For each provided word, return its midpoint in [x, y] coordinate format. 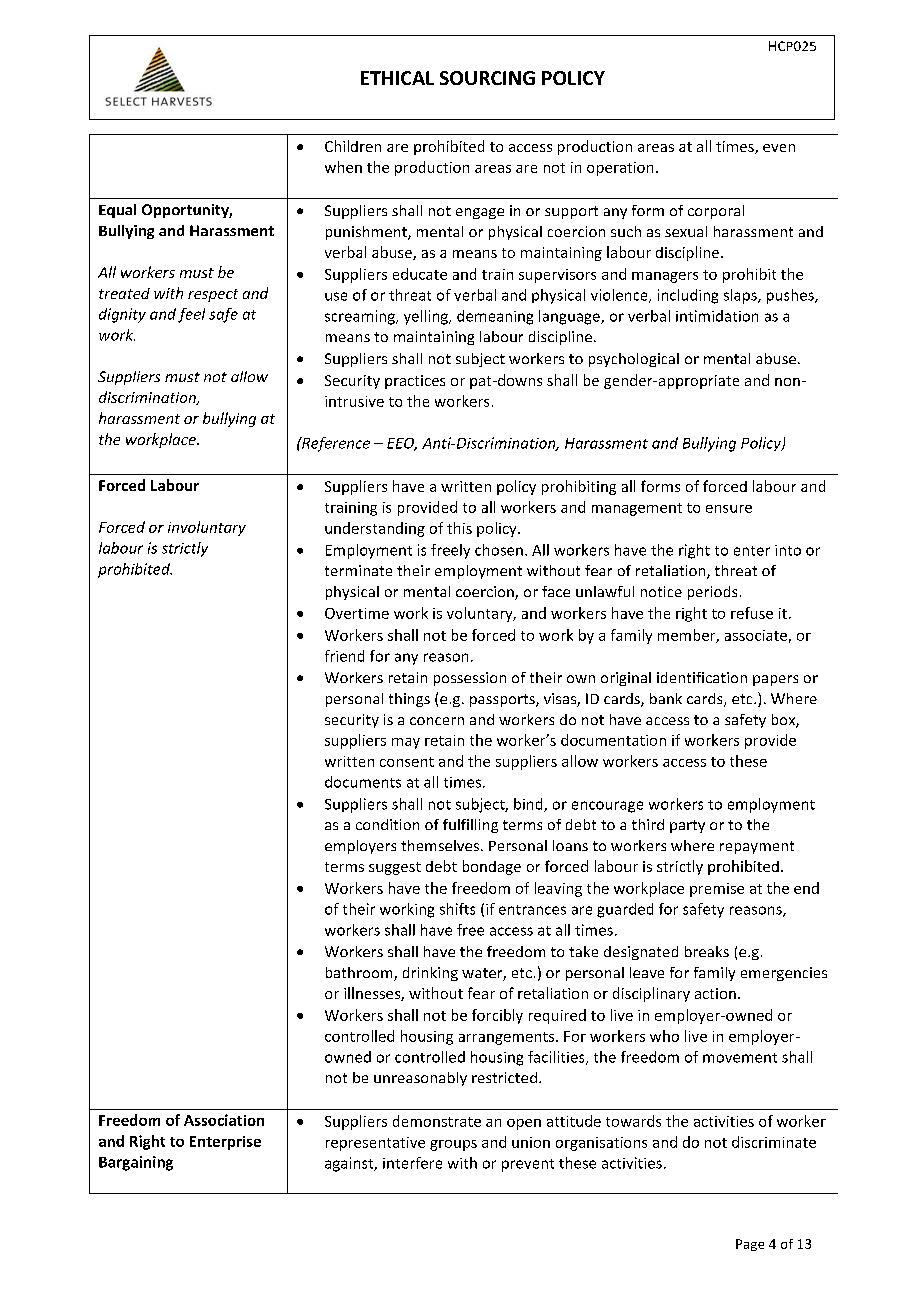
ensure [729, 509]
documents [363, 782]
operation [620, 169]
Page [750, 1245]
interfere [412, 1163]
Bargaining [136, 1163]
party [687, 826]
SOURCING [487, 78]
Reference [335, 444]
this [459, 528]
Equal [117, 211]
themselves [441, 845]
